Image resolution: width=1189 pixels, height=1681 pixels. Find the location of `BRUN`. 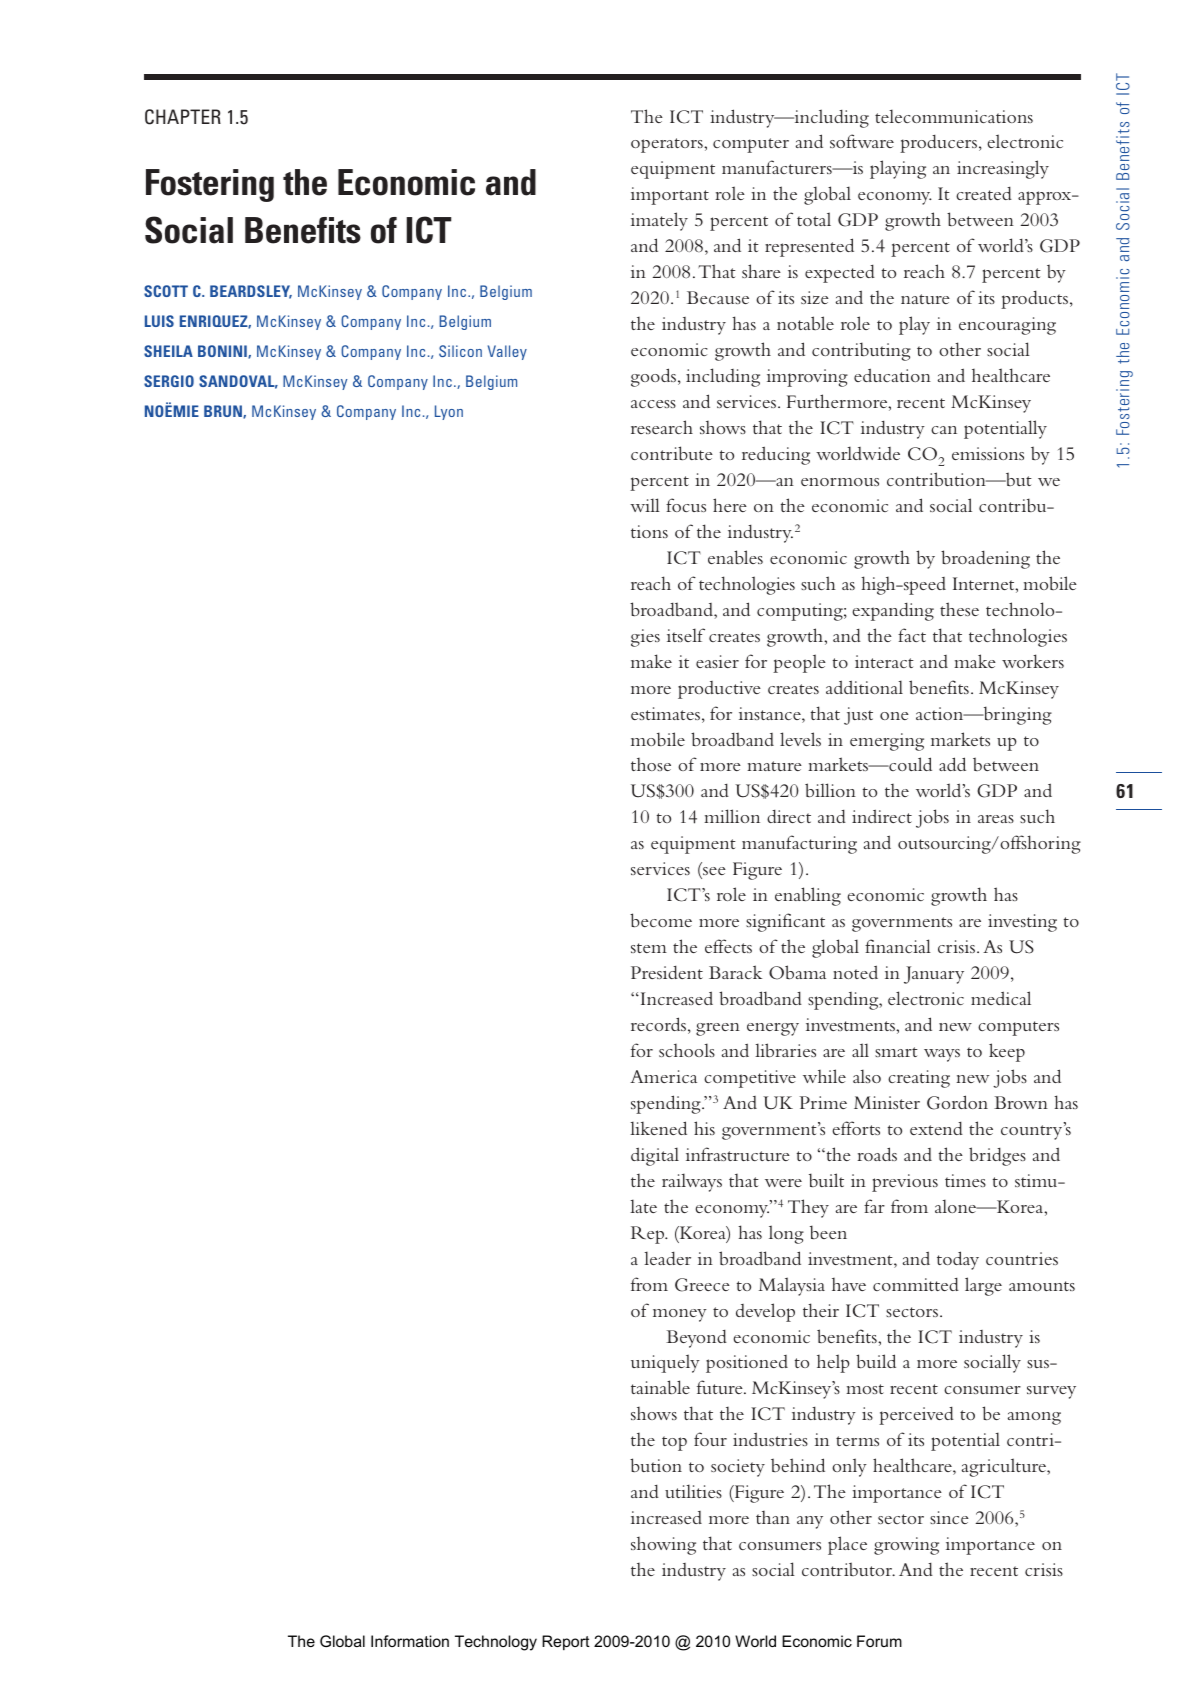

BRUN is located at coordinates (224, 412).
